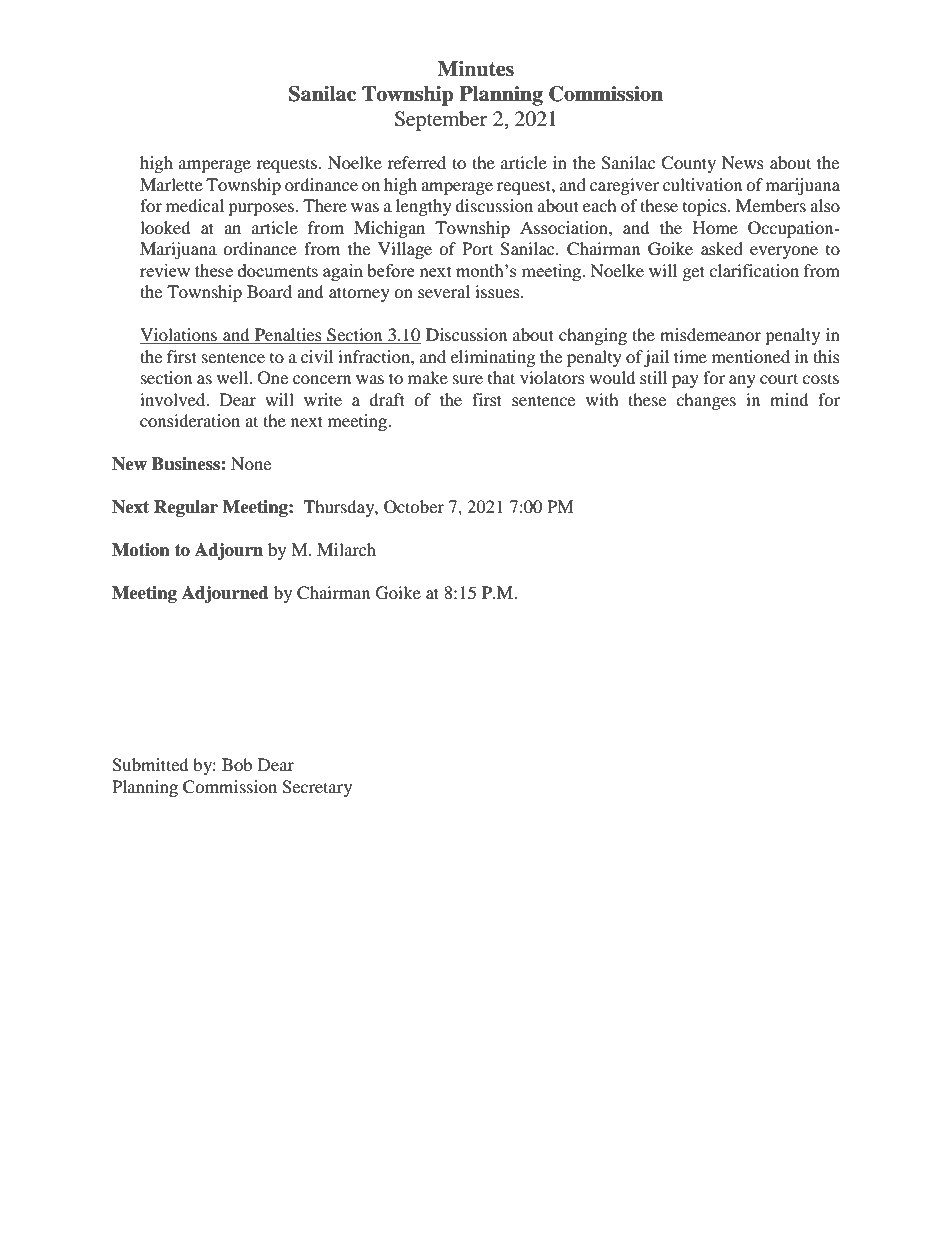 The width and height of the document is (952, 1233). I want to click on misdemeanor, so click(710, 334).
